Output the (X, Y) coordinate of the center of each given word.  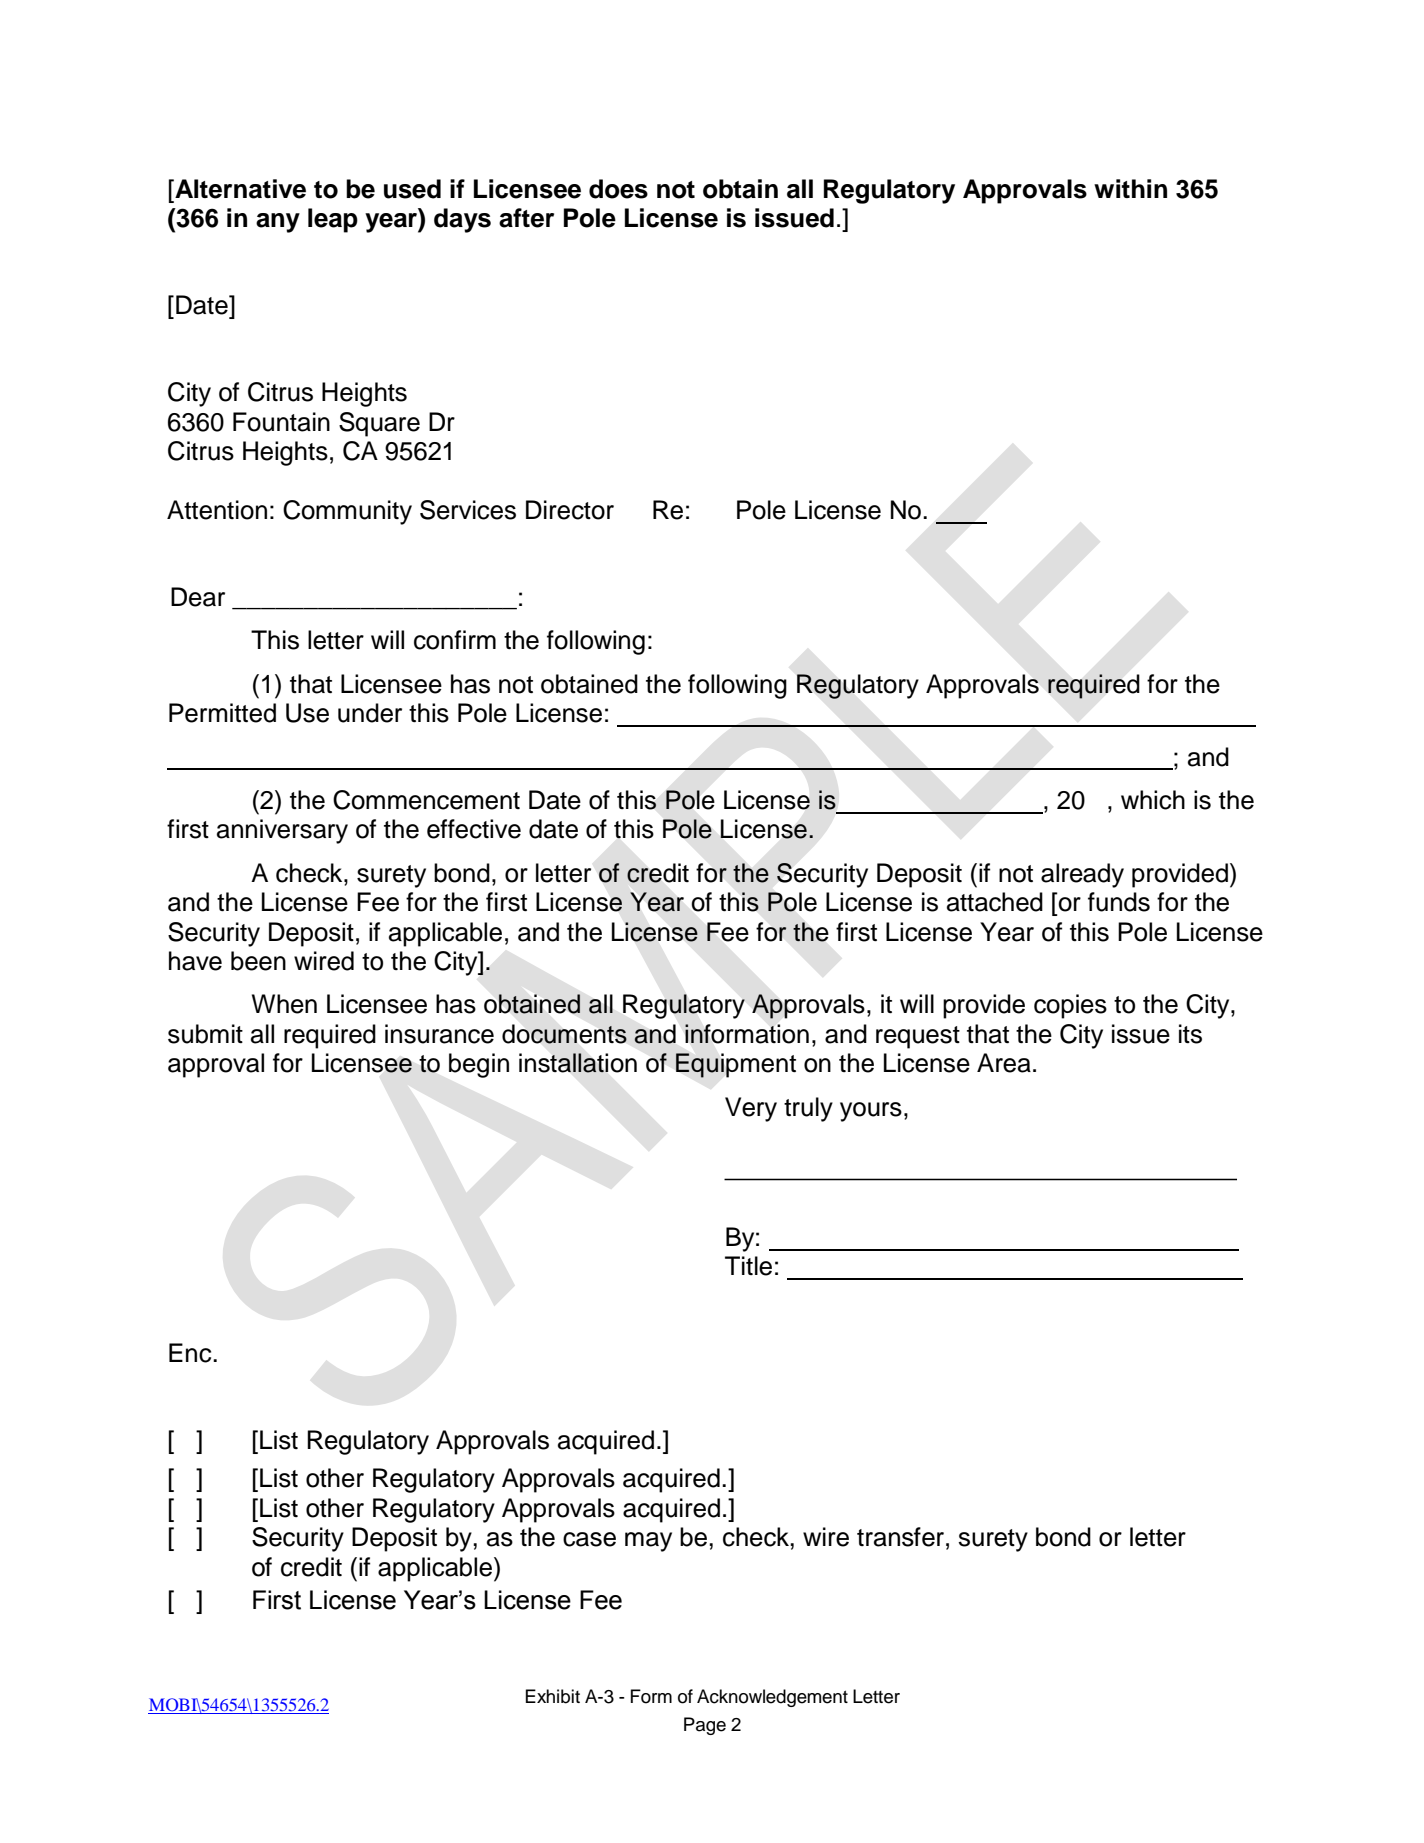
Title (748, 1266)
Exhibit (553, 1696)
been (258, 961)
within (1130, 188)
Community (347, 512)
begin (479, 1065)
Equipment (736, 1065)
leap (333, 220)
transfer (900, 1537)
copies (1070, 1006)
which (1153, 800)
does (618, 189)
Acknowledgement (772, 1698)
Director (570, 510)
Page (705, 1726)
